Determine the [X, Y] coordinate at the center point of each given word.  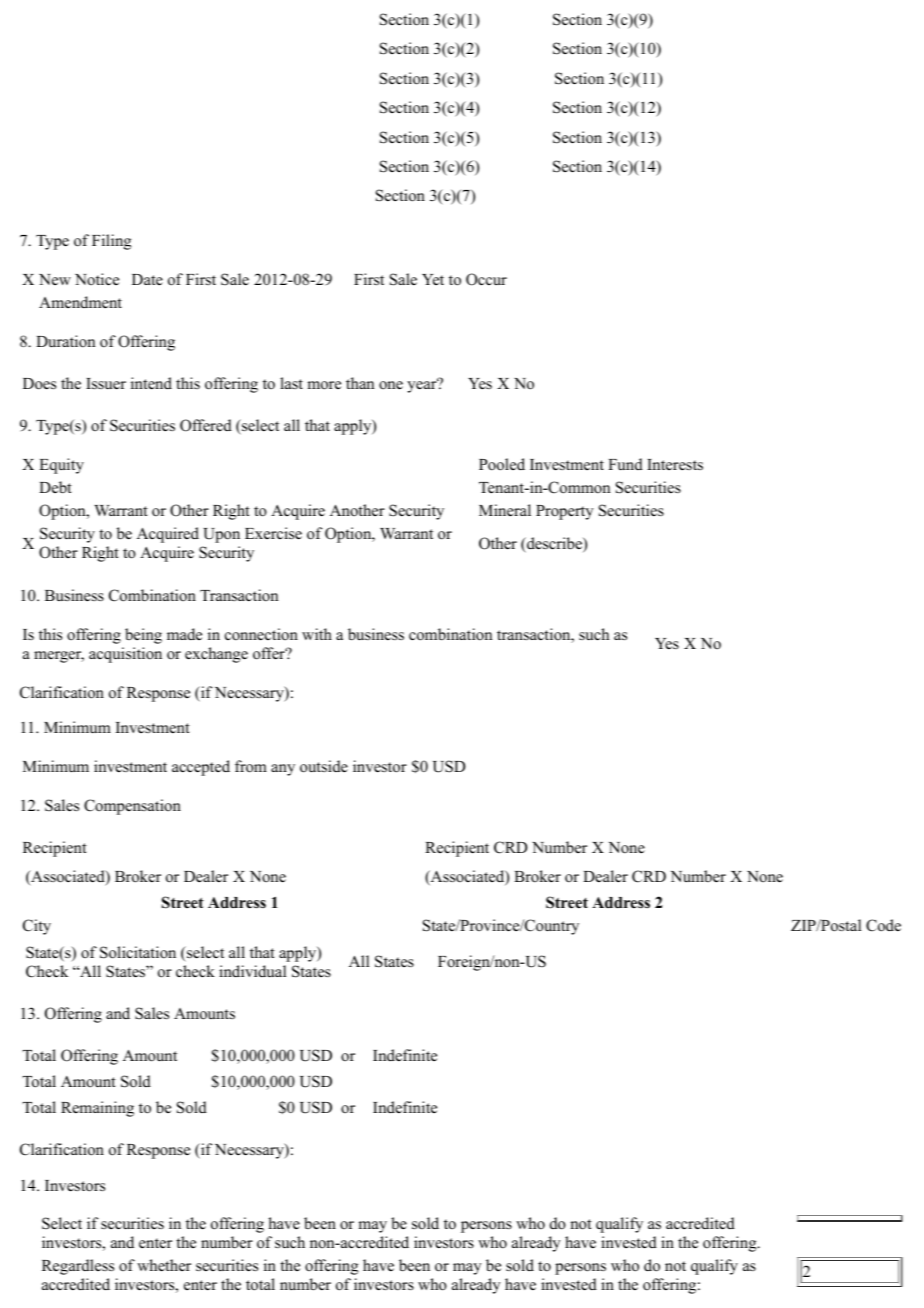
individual [252, 971]
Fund [625, 464]
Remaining [97, 1109]
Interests [675, 465]
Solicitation [138, 952]
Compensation [132, 807]
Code [883, 925]
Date [147, 280]
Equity [61, 466]
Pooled [502, 464]
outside [324, 766]
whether [164, 1265]
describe [554, 544]
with [317, 634]
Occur [486, 279]
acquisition [125, 655]
